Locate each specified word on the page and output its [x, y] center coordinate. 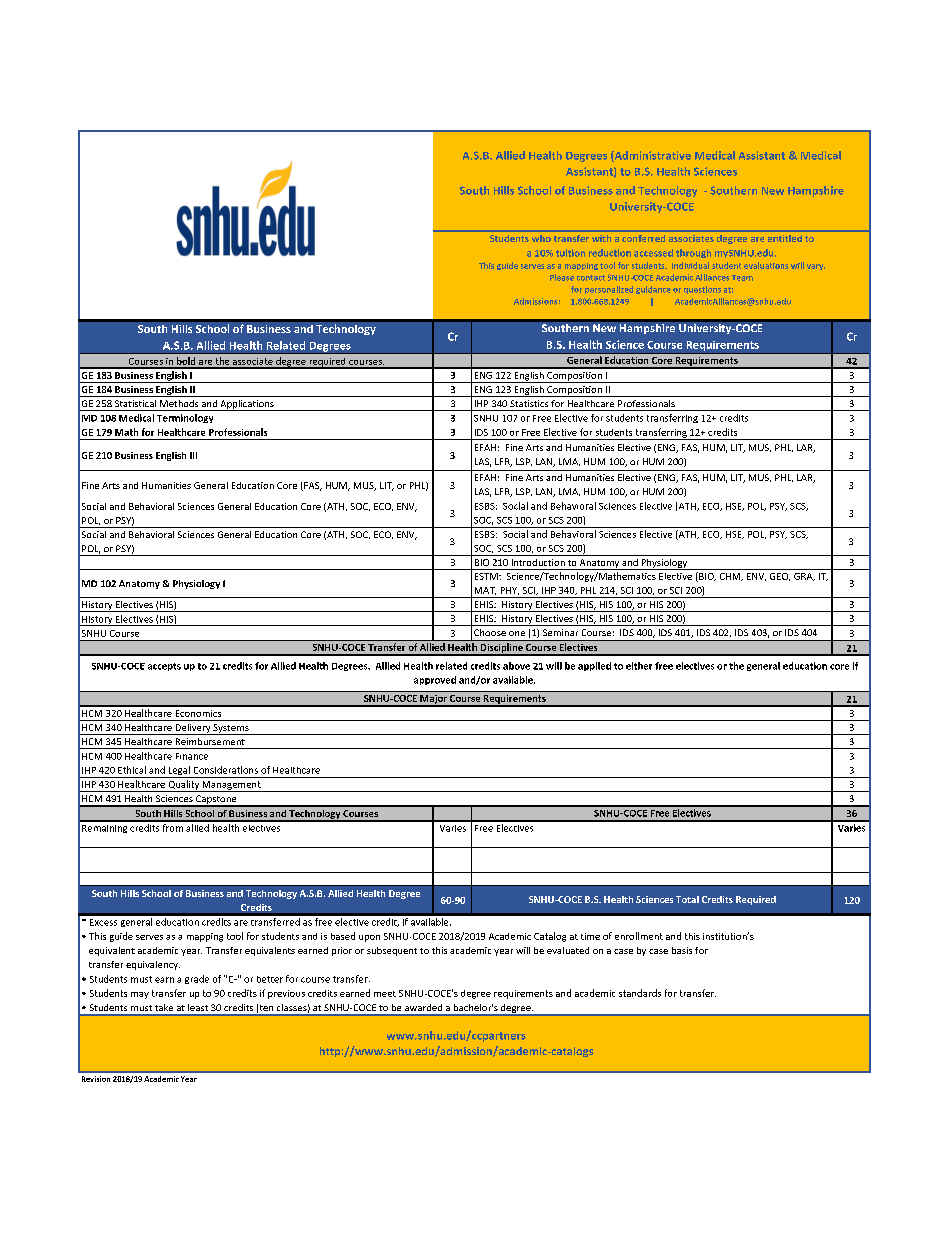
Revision [96, 1079]
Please [562, 277]
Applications [247, 405]
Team [742, 278]
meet [385, 994]
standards [640, 993]
